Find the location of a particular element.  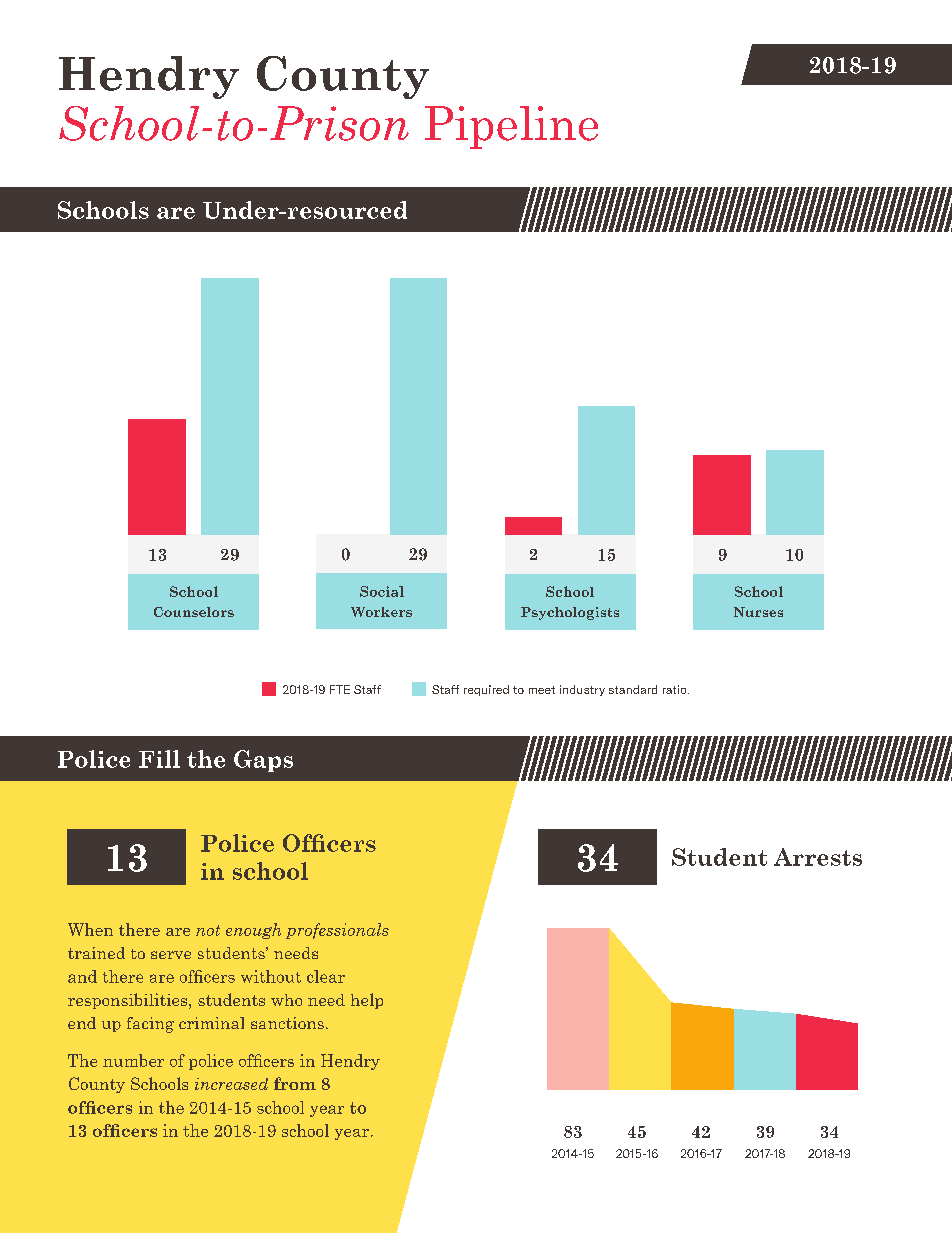

Arrests is located at coordinates (818, 857).
